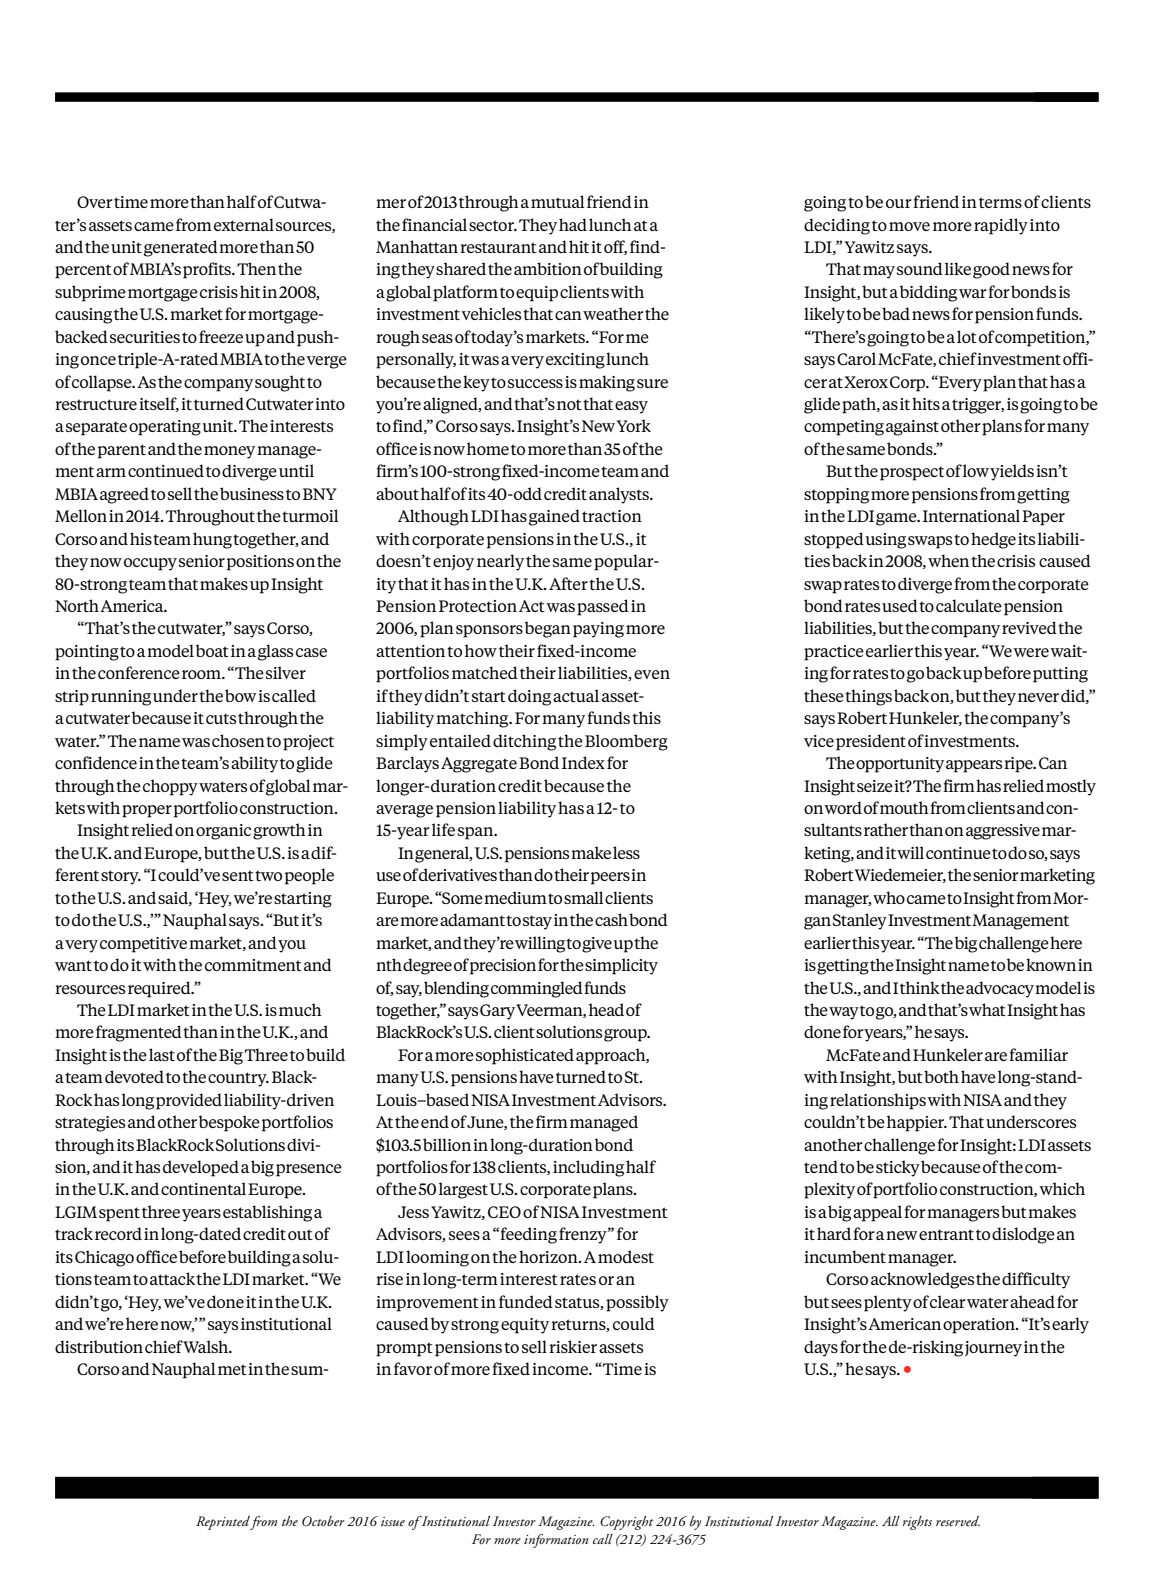 This page has height=1579, width=1175. I want to click on move, so click(909, 226).
